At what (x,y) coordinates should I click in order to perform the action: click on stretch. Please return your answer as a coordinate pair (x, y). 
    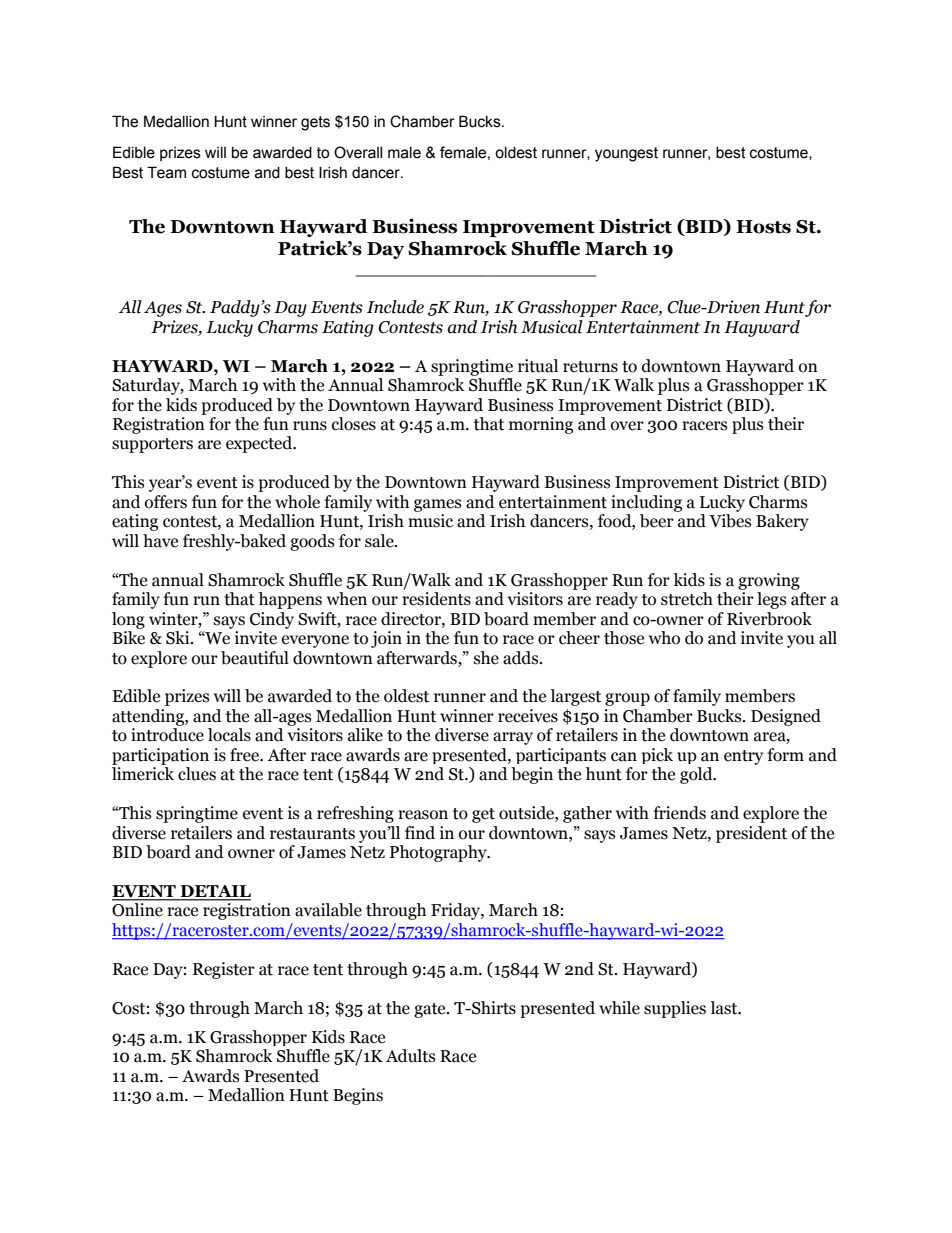
    Looking at the image, I should click on (687, 599).
